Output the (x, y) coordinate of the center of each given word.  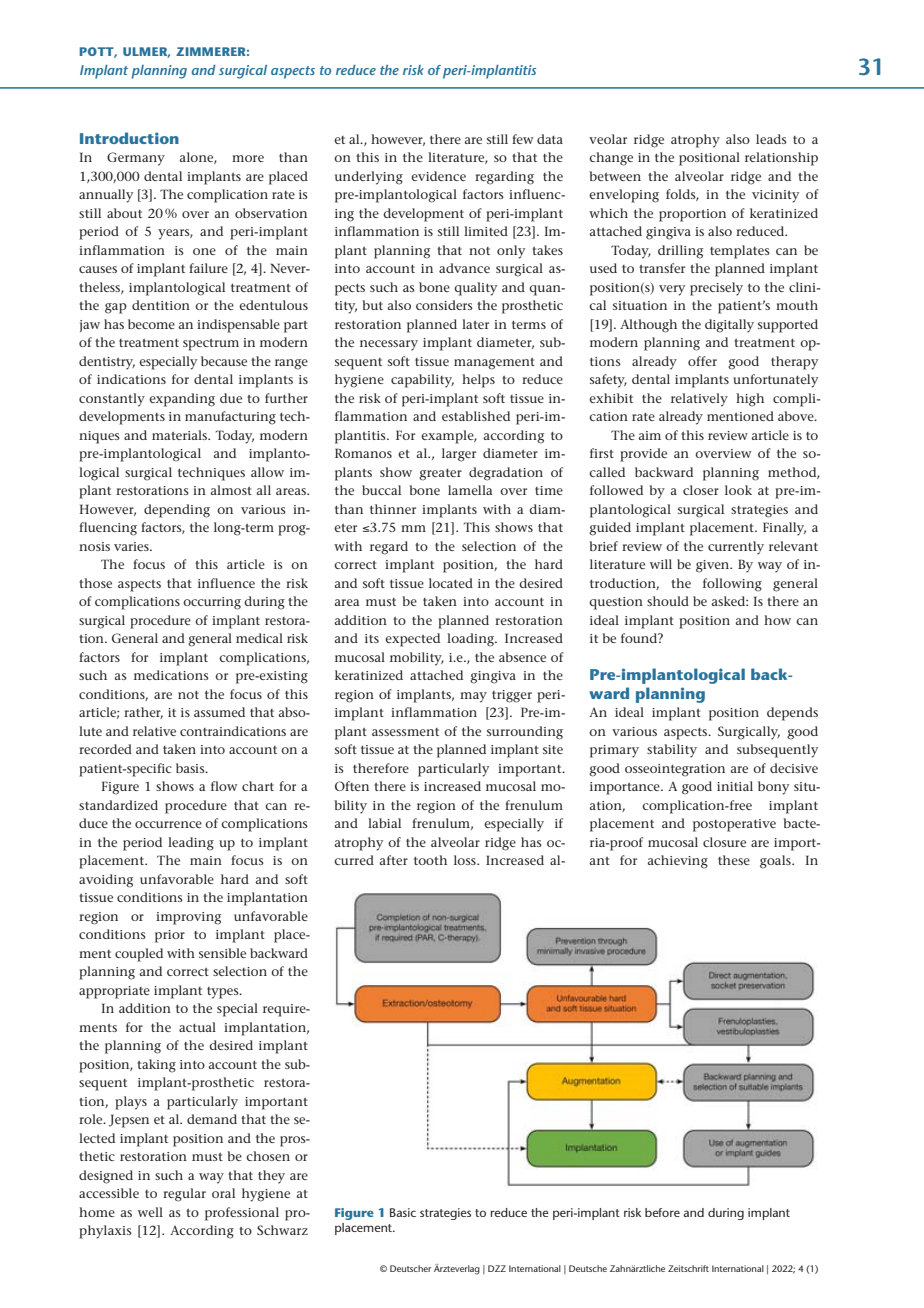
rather (143, 713)
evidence (438, 176)
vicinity (775, 196)
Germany (136, 159)
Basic (403, 1212)
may (473, 697)
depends (792, 714)
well (150, 1212)
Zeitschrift (688, 1268)
